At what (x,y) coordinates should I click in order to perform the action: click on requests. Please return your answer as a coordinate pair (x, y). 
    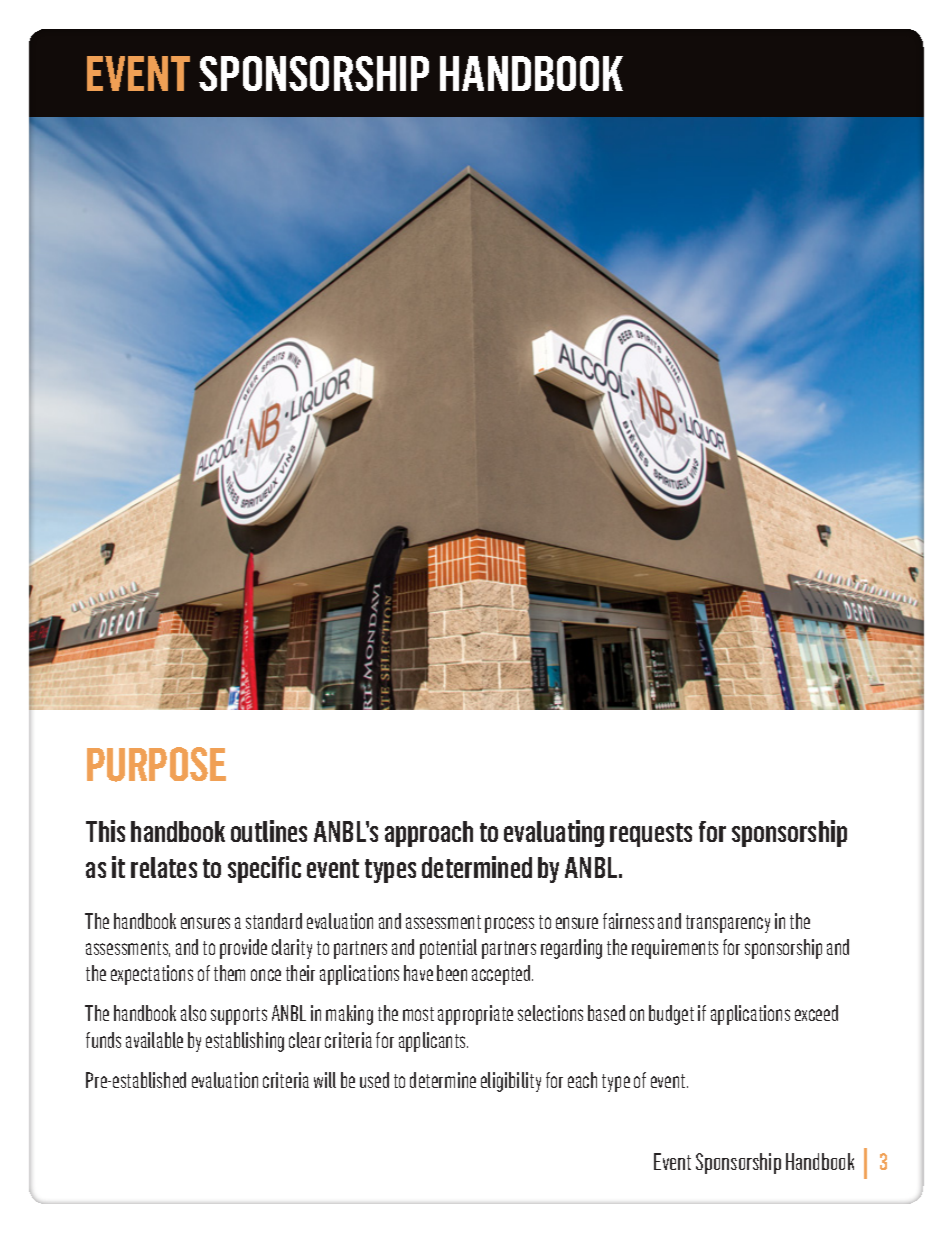
    Looking at the image, I should click on (651, 835).
